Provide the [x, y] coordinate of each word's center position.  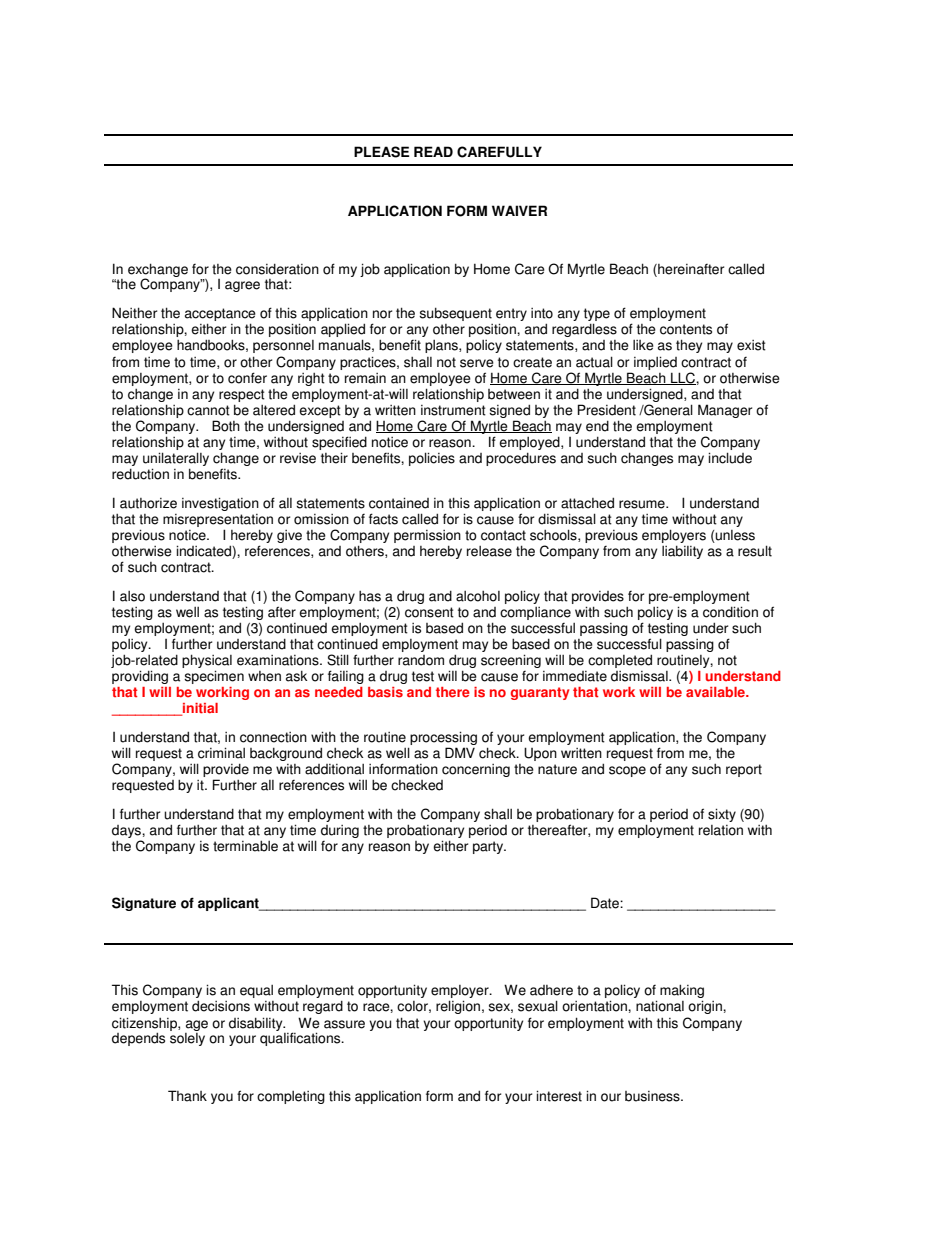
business [653, 1096]
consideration [277, 269]
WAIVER [519, 210]
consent [429, 612]
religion [458, 1007]
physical [207, 662]
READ [433, 151]
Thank [187, 1096]
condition [730, 612]
